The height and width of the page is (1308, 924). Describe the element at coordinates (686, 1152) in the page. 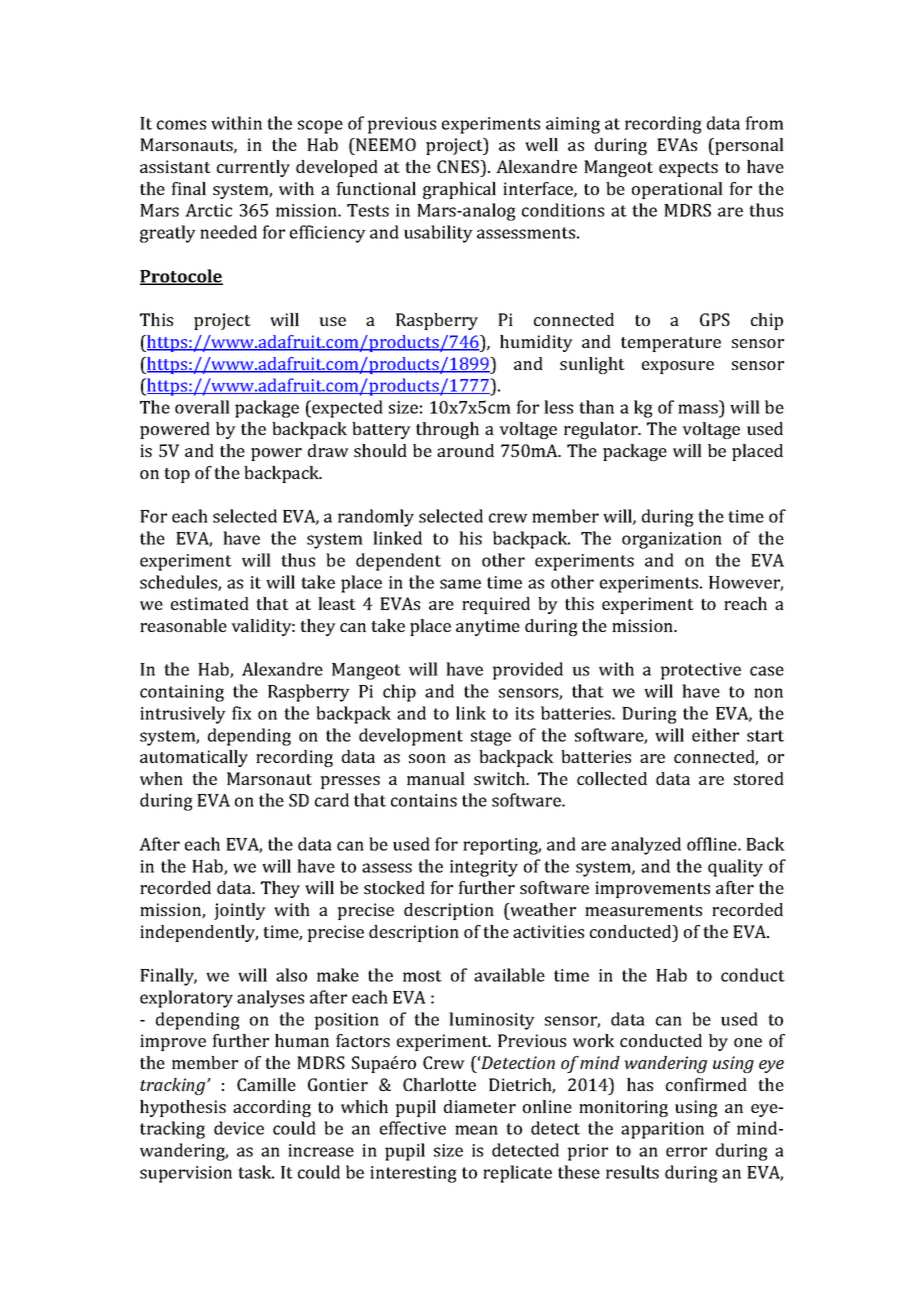

I see `error` at that location.
